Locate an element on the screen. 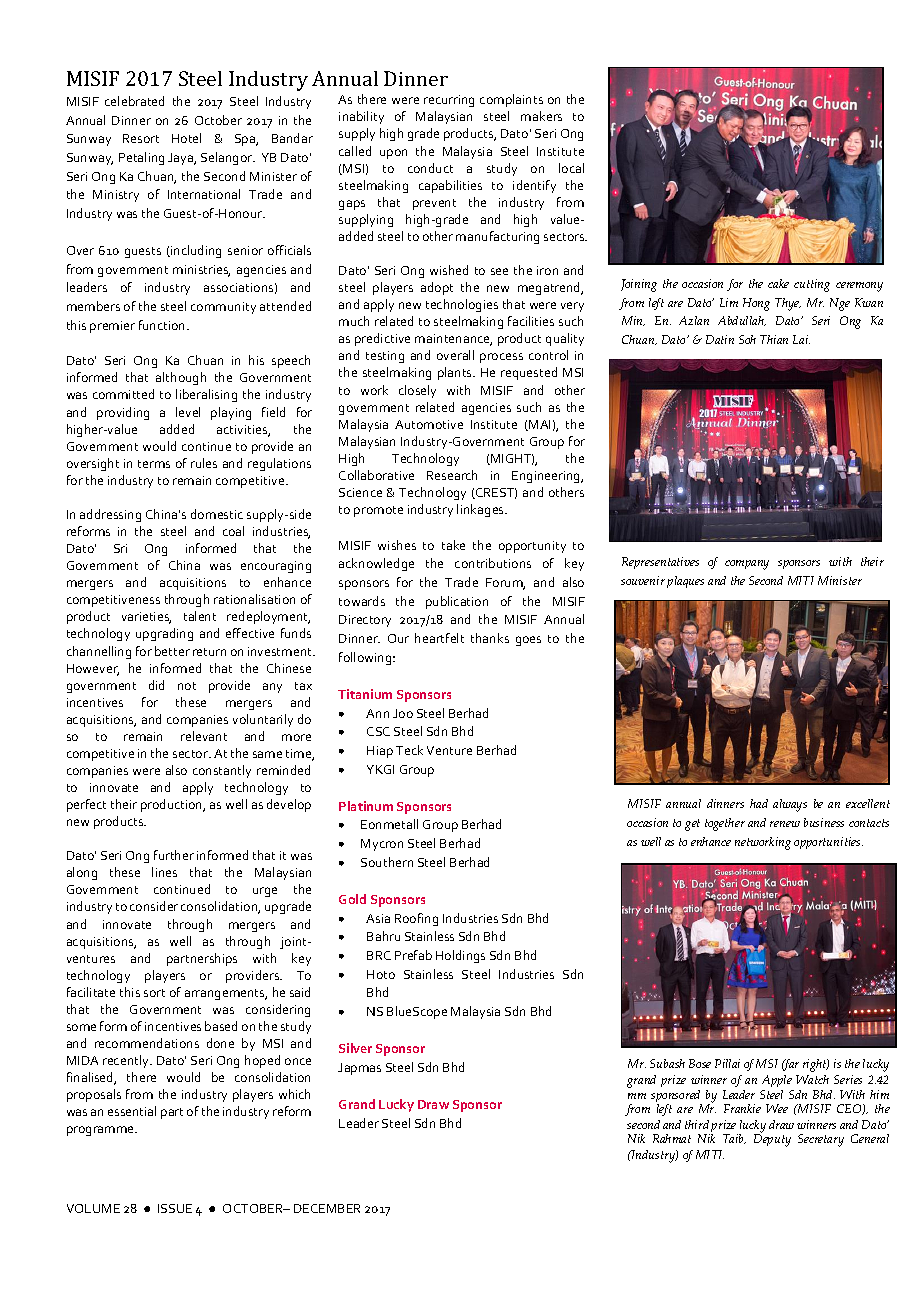 The image size is (924, 1308). cake is located at coordinates (778, 283).
